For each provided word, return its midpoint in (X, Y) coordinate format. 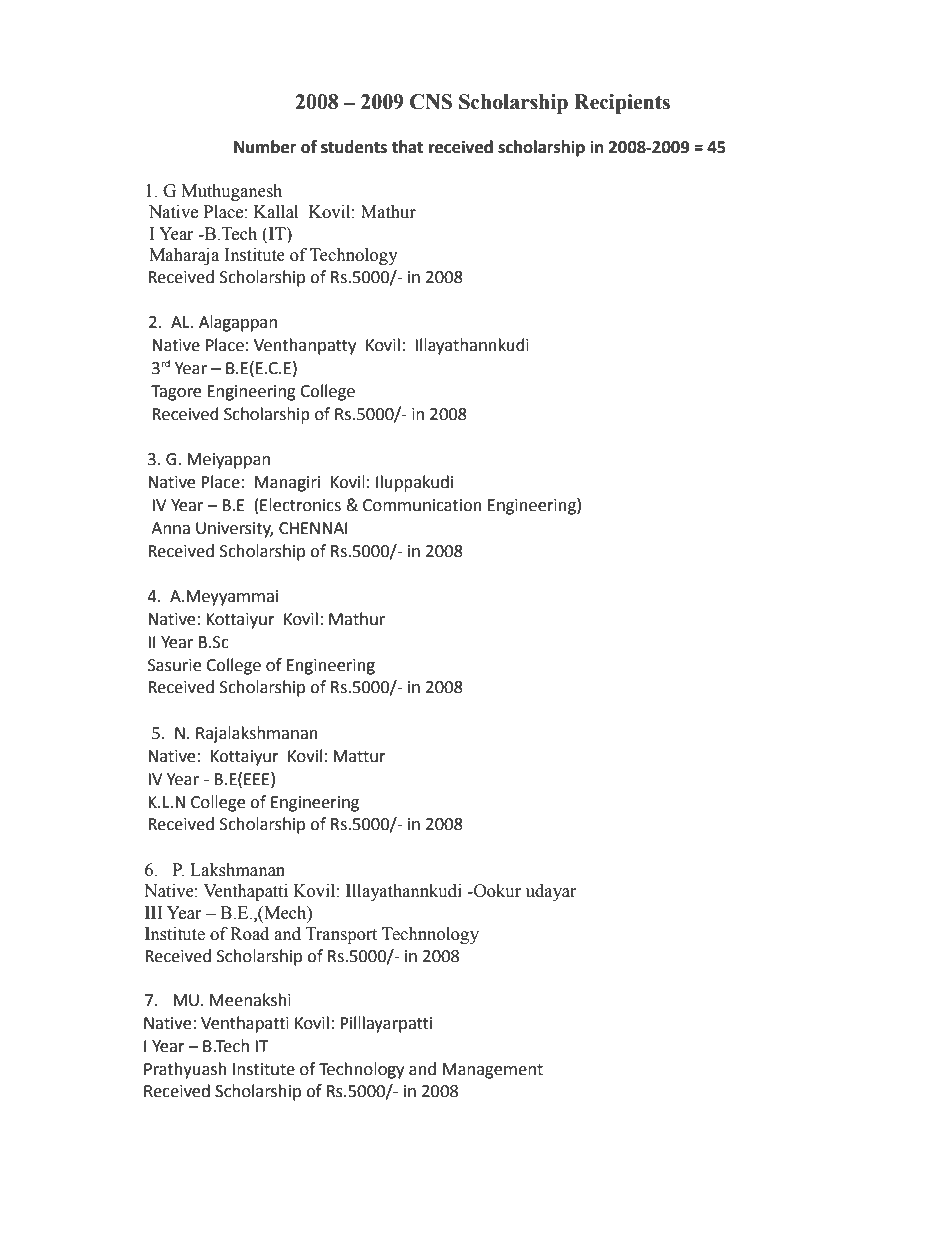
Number (265, 147)
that (407, 147)
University (234, 530)
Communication (422, 505)
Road (249, 934)
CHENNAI (313, 528)
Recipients (622, 104)
